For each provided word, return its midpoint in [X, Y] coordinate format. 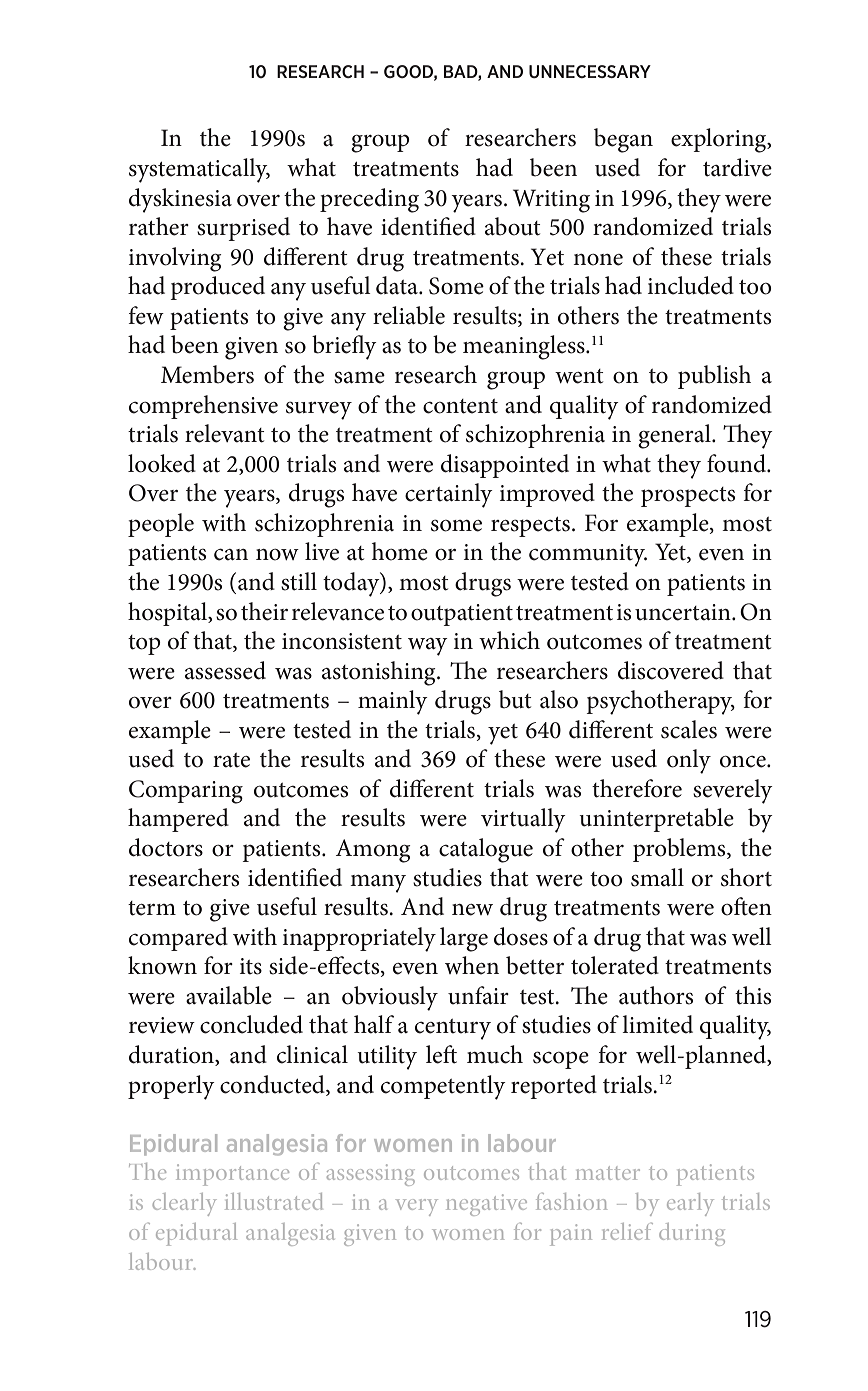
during [692, 1234]
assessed [225, 670]
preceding [369, 200]
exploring [720, 140]
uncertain [684, 612]
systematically [199, 170]
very [417, 1207]
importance [232, 1175]
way [428, 647]
